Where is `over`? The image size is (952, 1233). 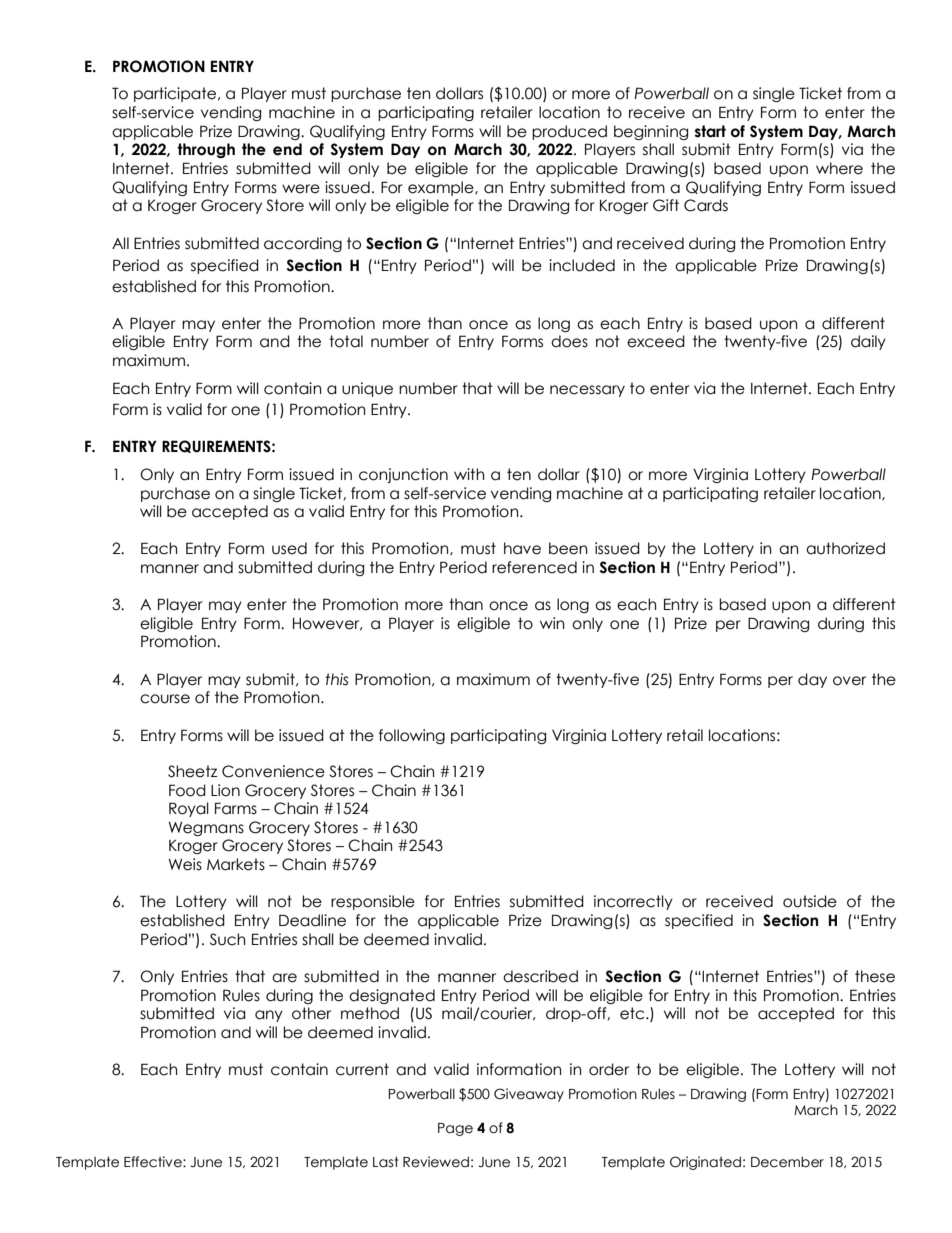
over is located at coordinates (849, 681).
